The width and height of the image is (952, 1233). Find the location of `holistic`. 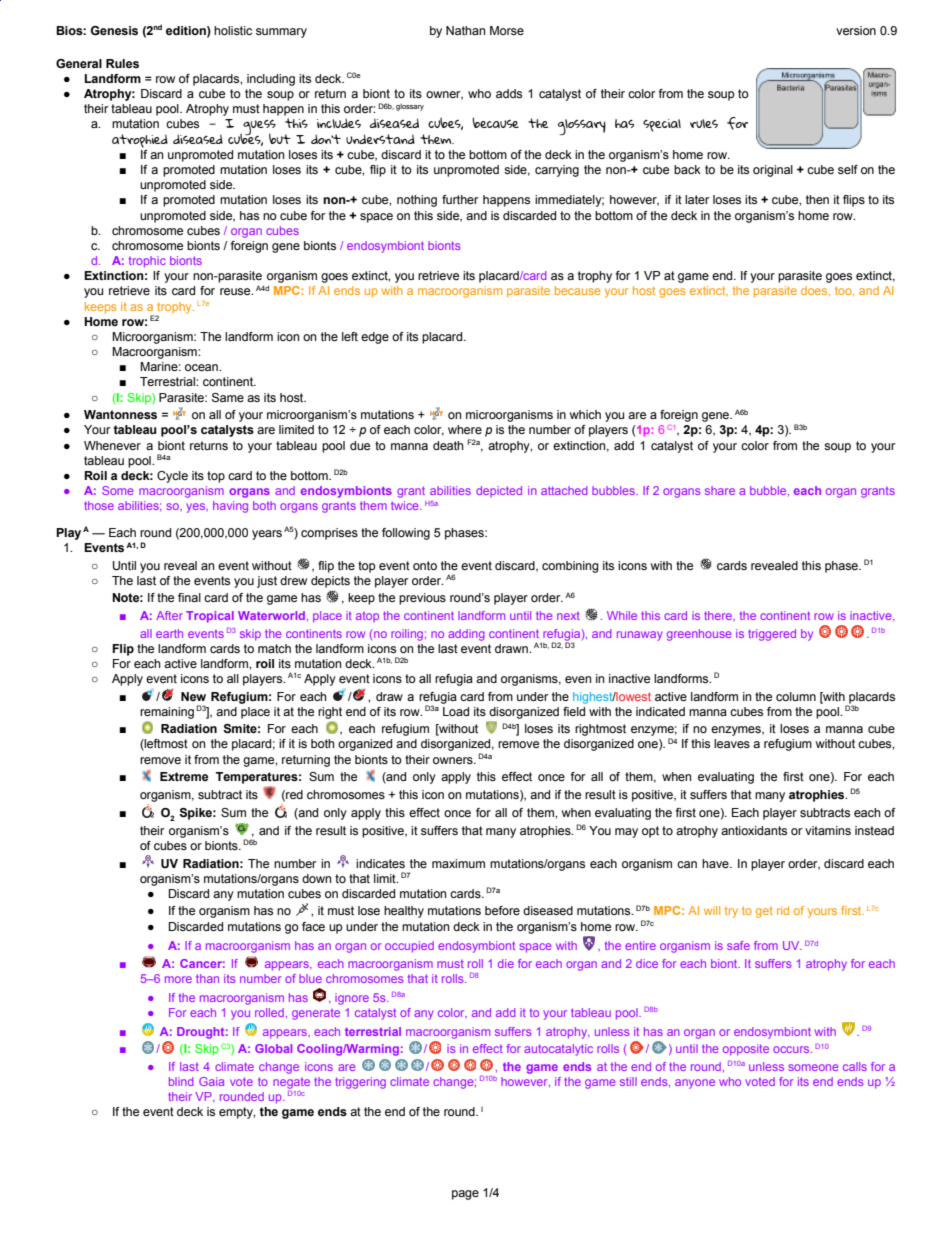

holistic is located at coordinates (233, 30).
